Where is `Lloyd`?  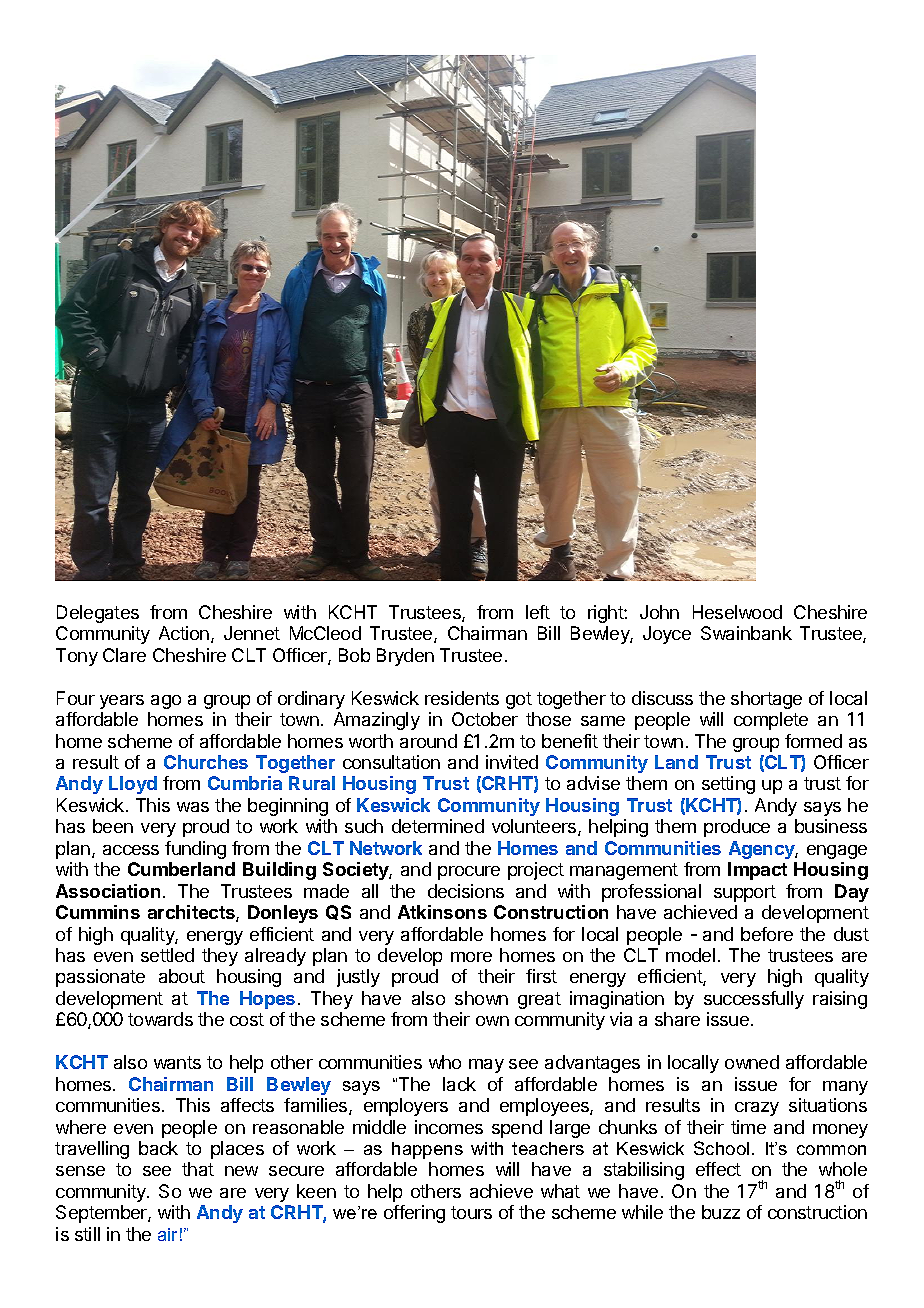
Lloyd is located at coordinates (133, 785).
